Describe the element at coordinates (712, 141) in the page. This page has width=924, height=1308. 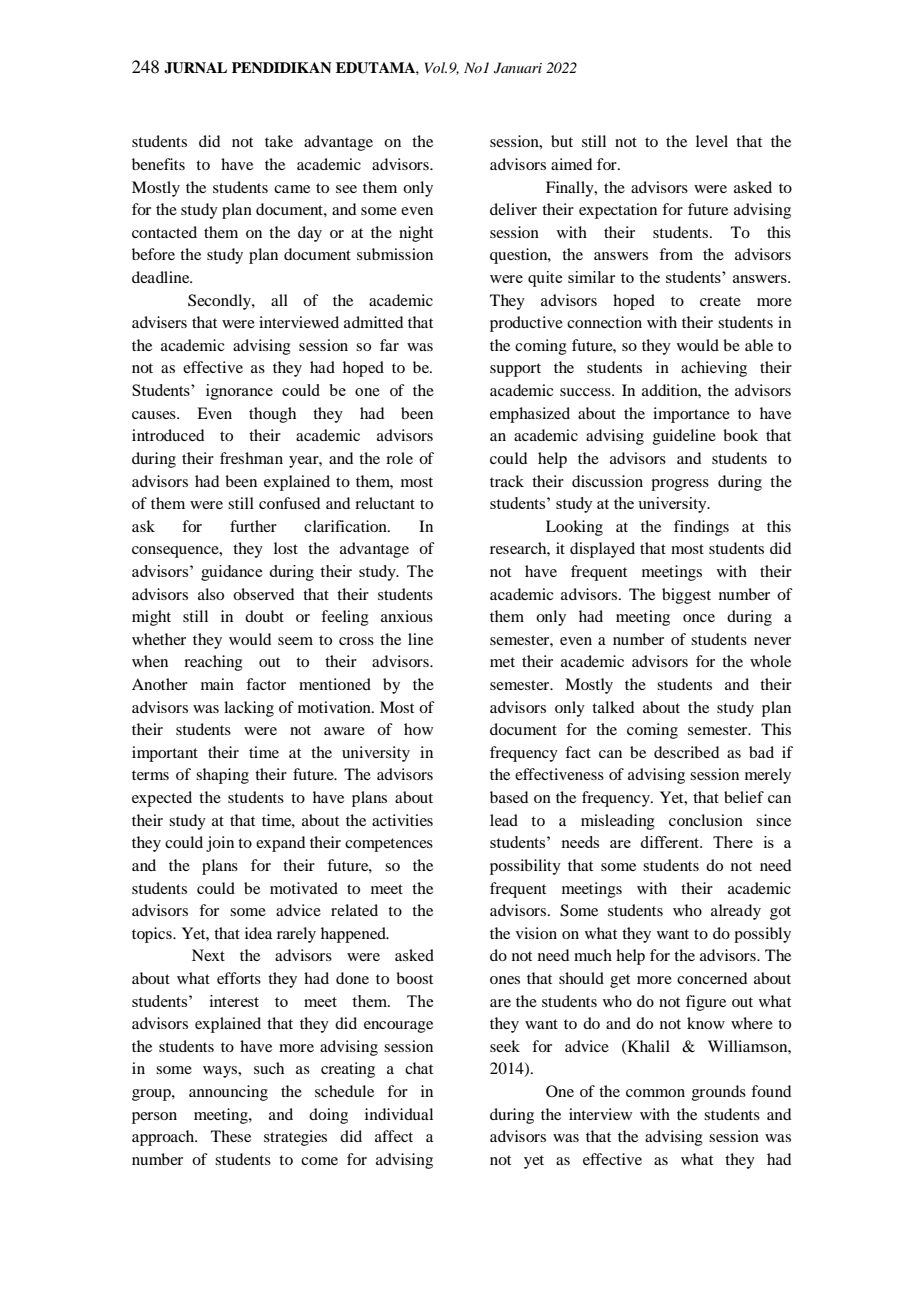
I see `level` at that location.
